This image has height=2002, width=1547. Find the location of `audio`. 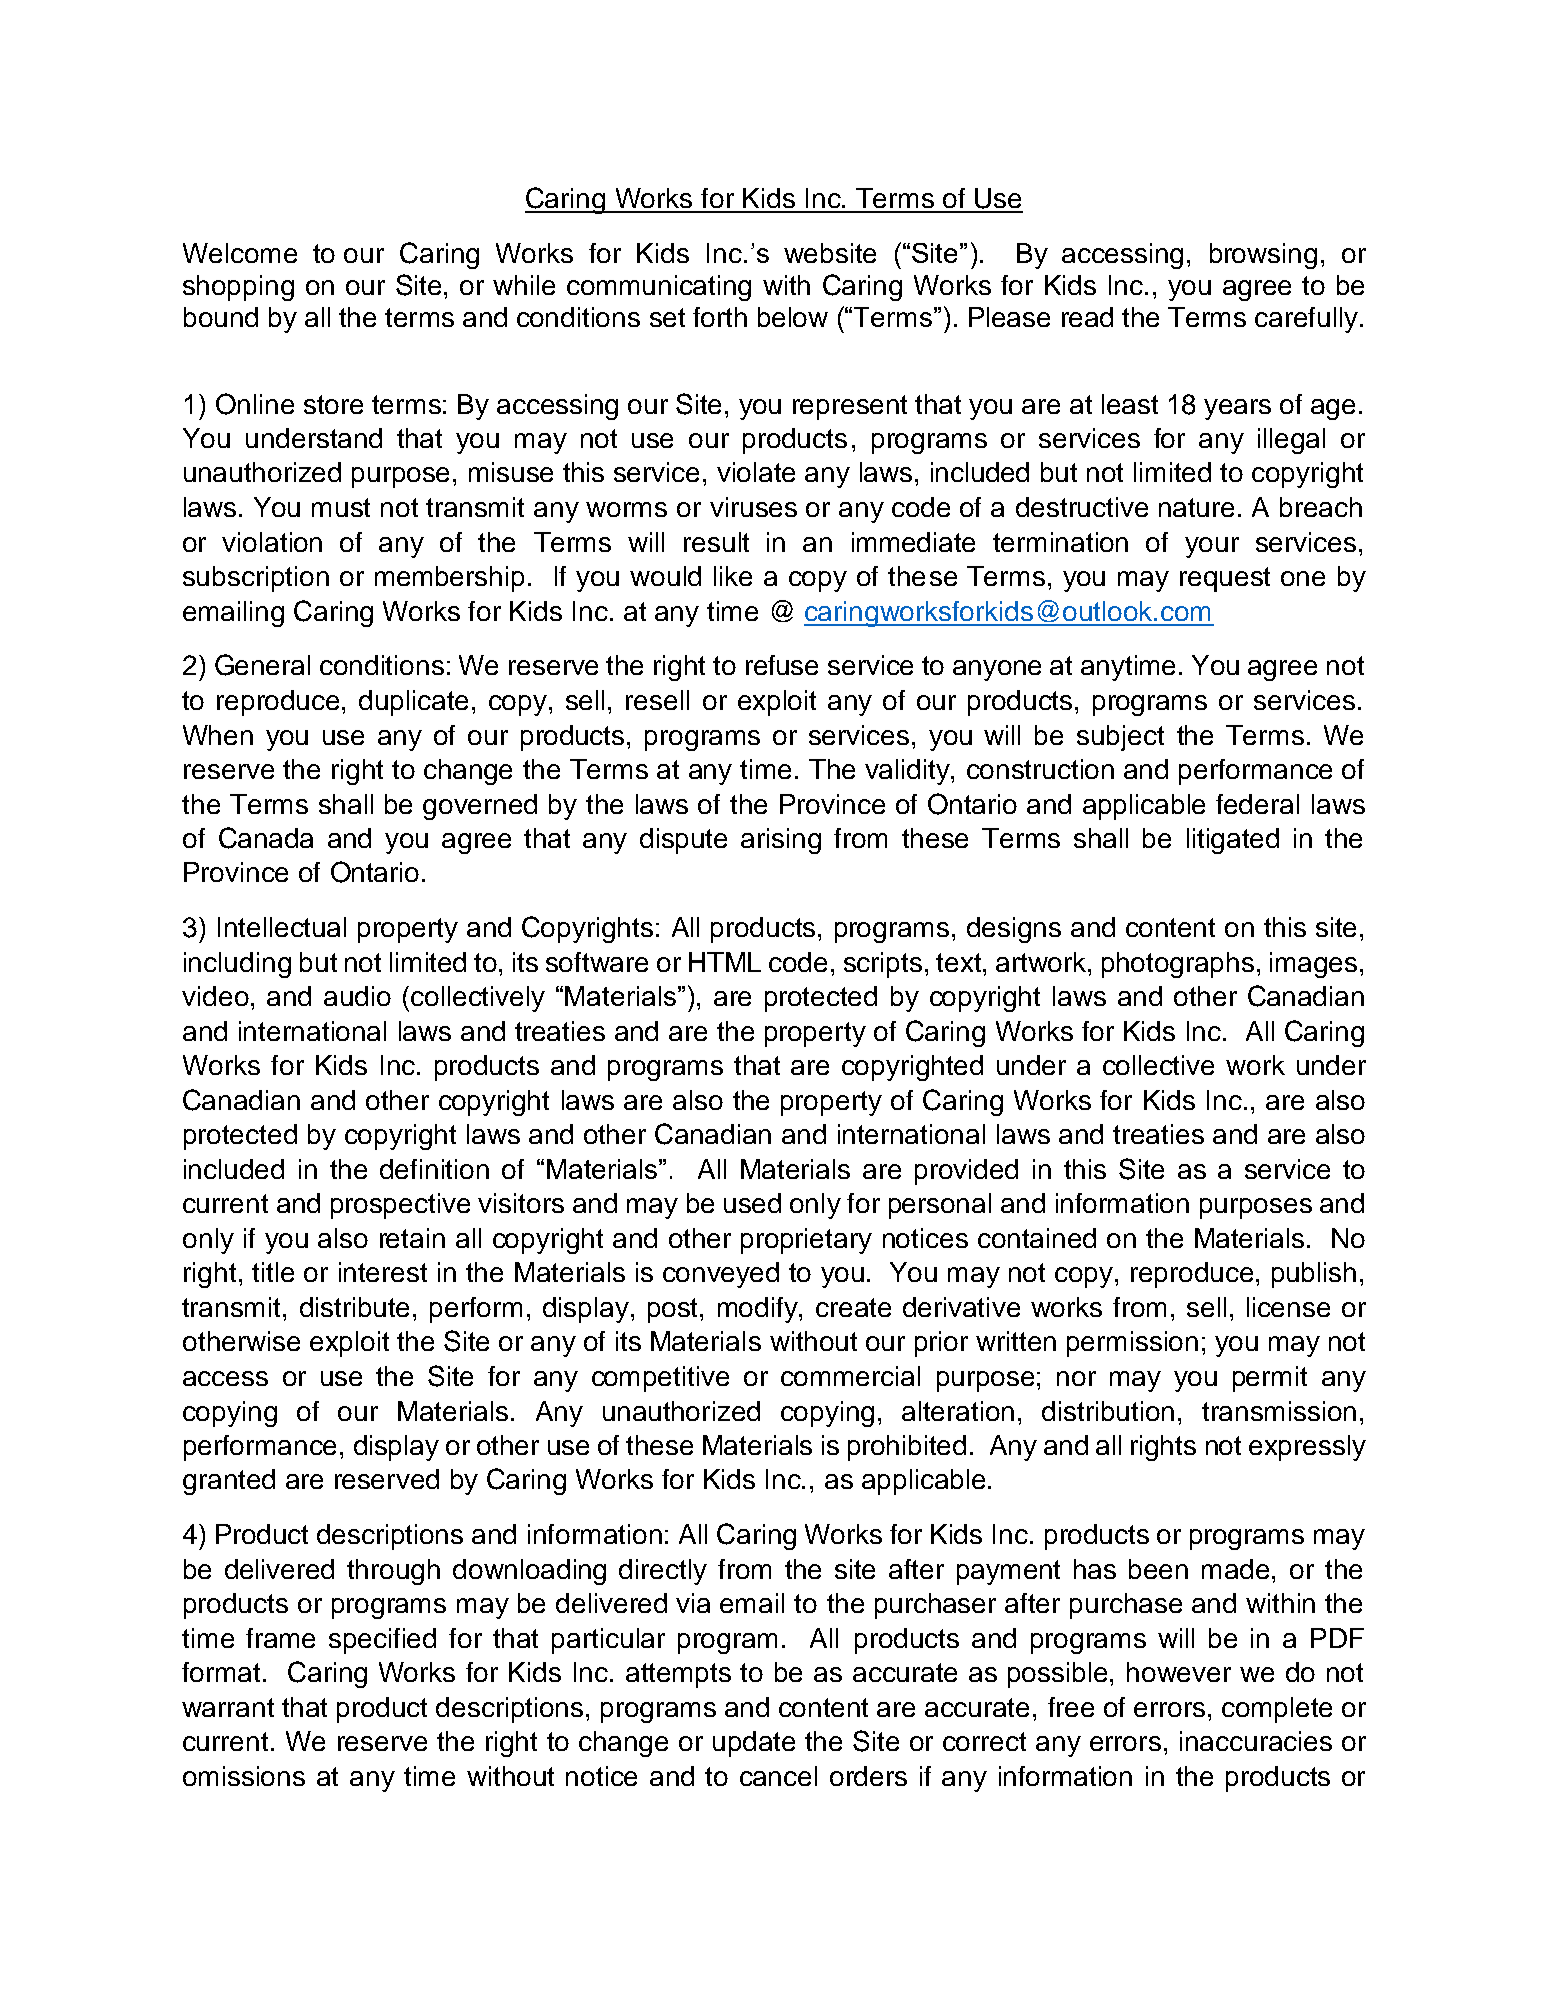

audio is located at coordinates (357, 996).
